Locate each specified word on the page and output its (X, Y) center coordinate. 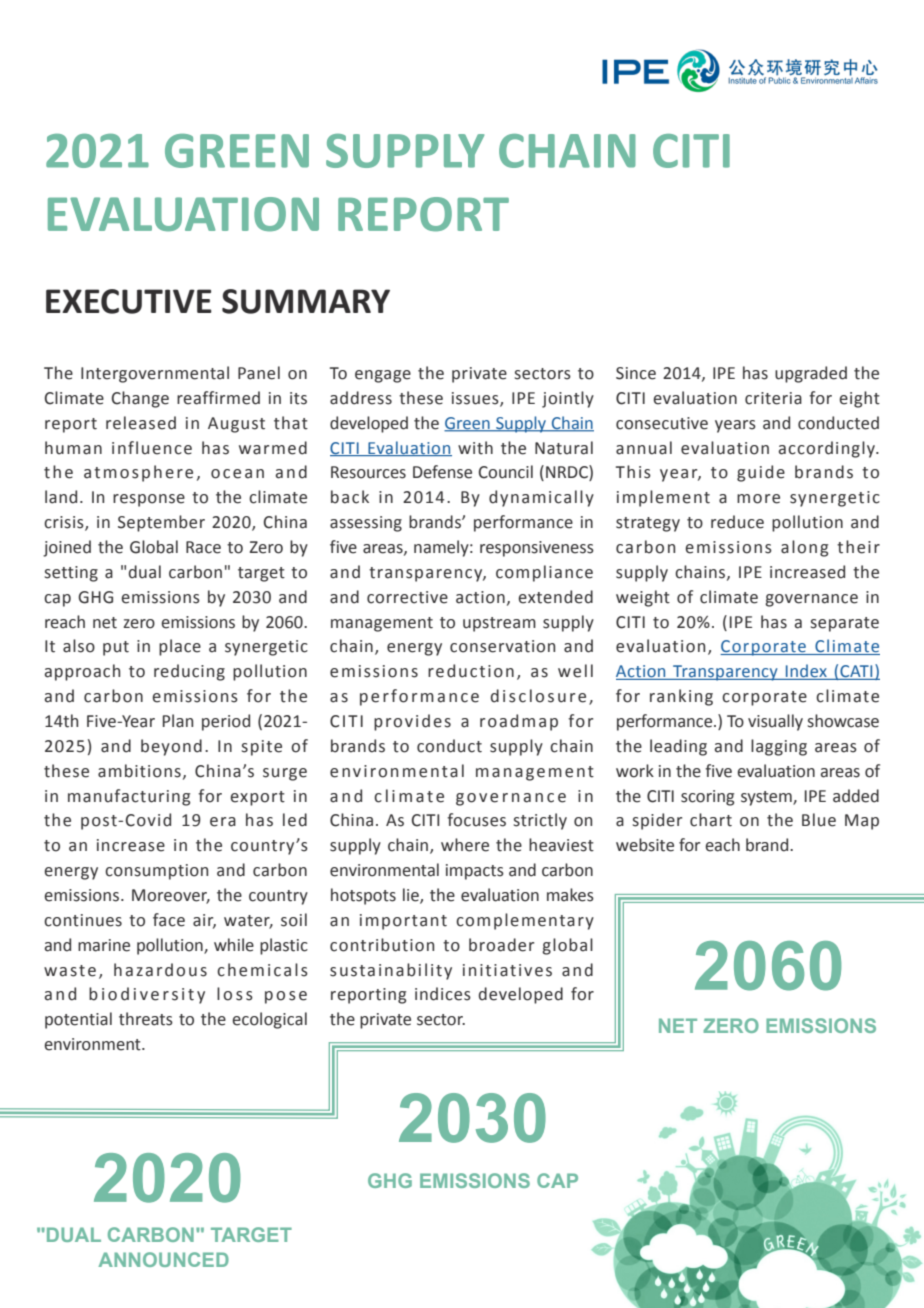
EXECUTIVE (129, 301)
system (767, 798)
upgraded (811, 374)
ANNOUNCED (163, 1259)
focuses (476, 820)
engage (383, 376)
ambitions (139, 771)
